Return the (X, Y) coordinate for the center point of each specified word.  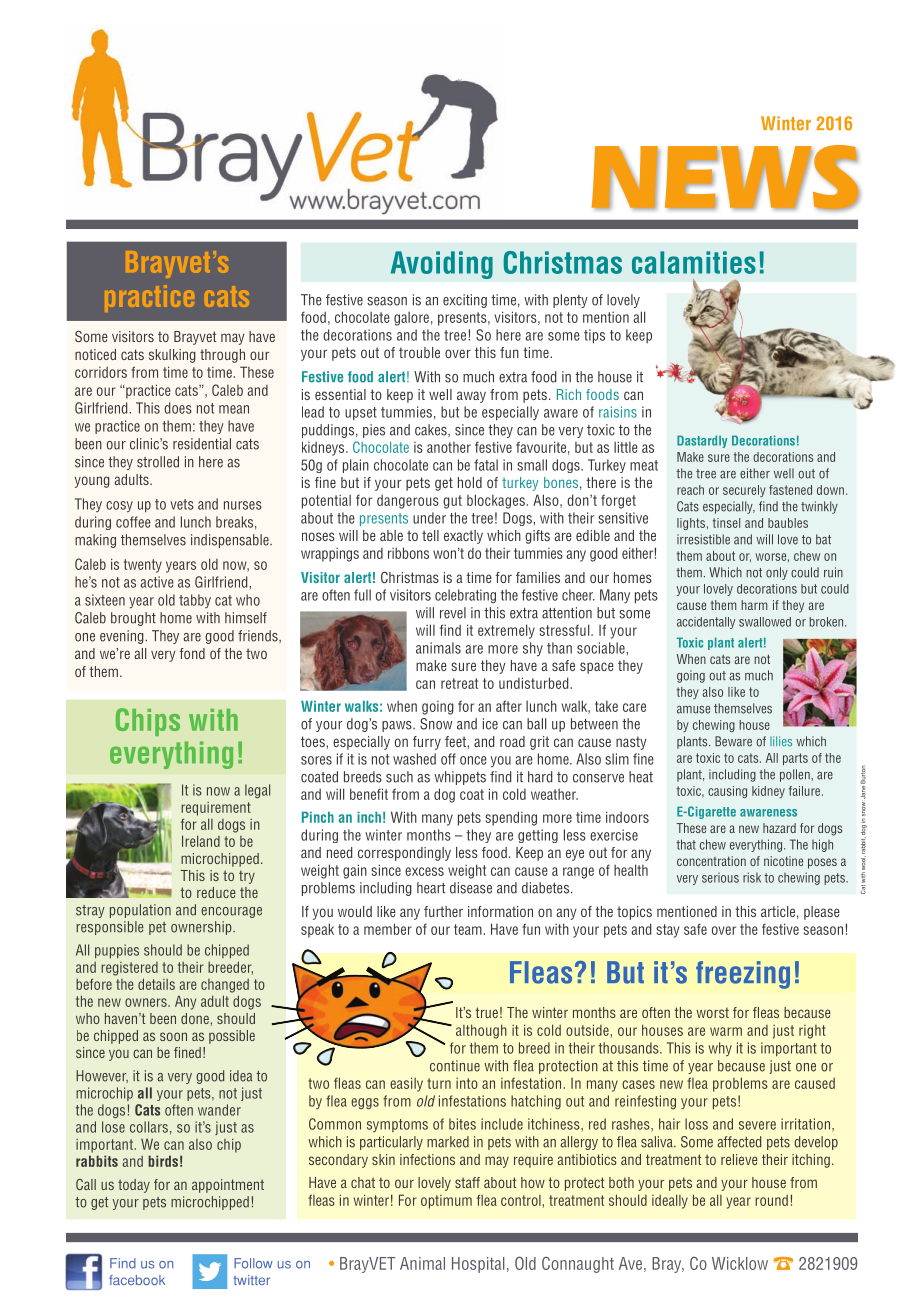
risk (752, 877)
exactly (463, 537)
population (140, 911)
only (777, 573)
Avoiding (442, 265)
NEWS (725, 178)
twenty (143, 566)
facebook (137, 1280)
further (443, 911)
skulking (172, 356)
